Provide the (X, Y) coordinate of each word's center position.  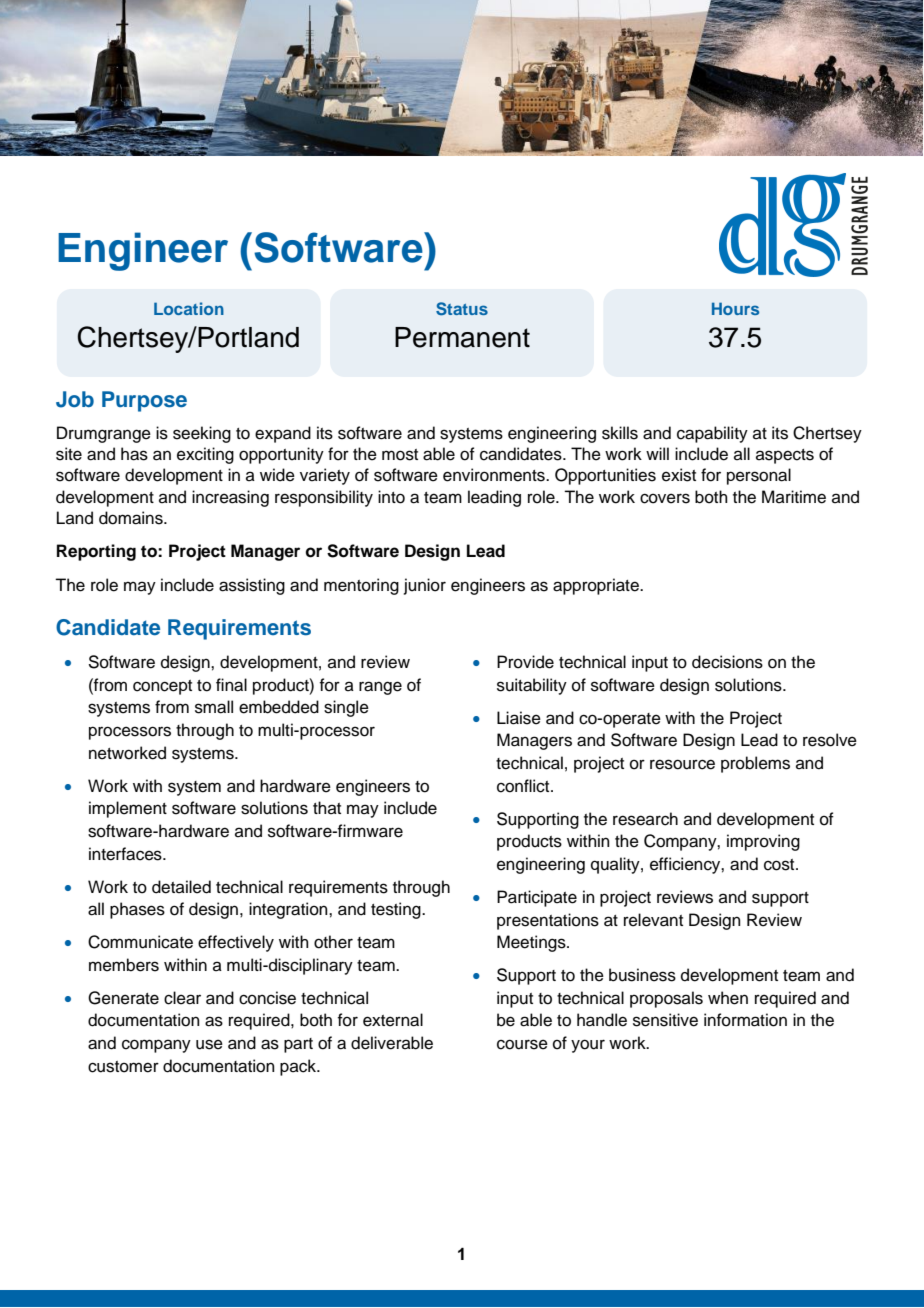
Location (189, 308)
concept (162, 687)
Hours (735, 308)
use (209, 1044)
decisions (727, 662)
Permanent (462, 337)
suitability (532, 686)
